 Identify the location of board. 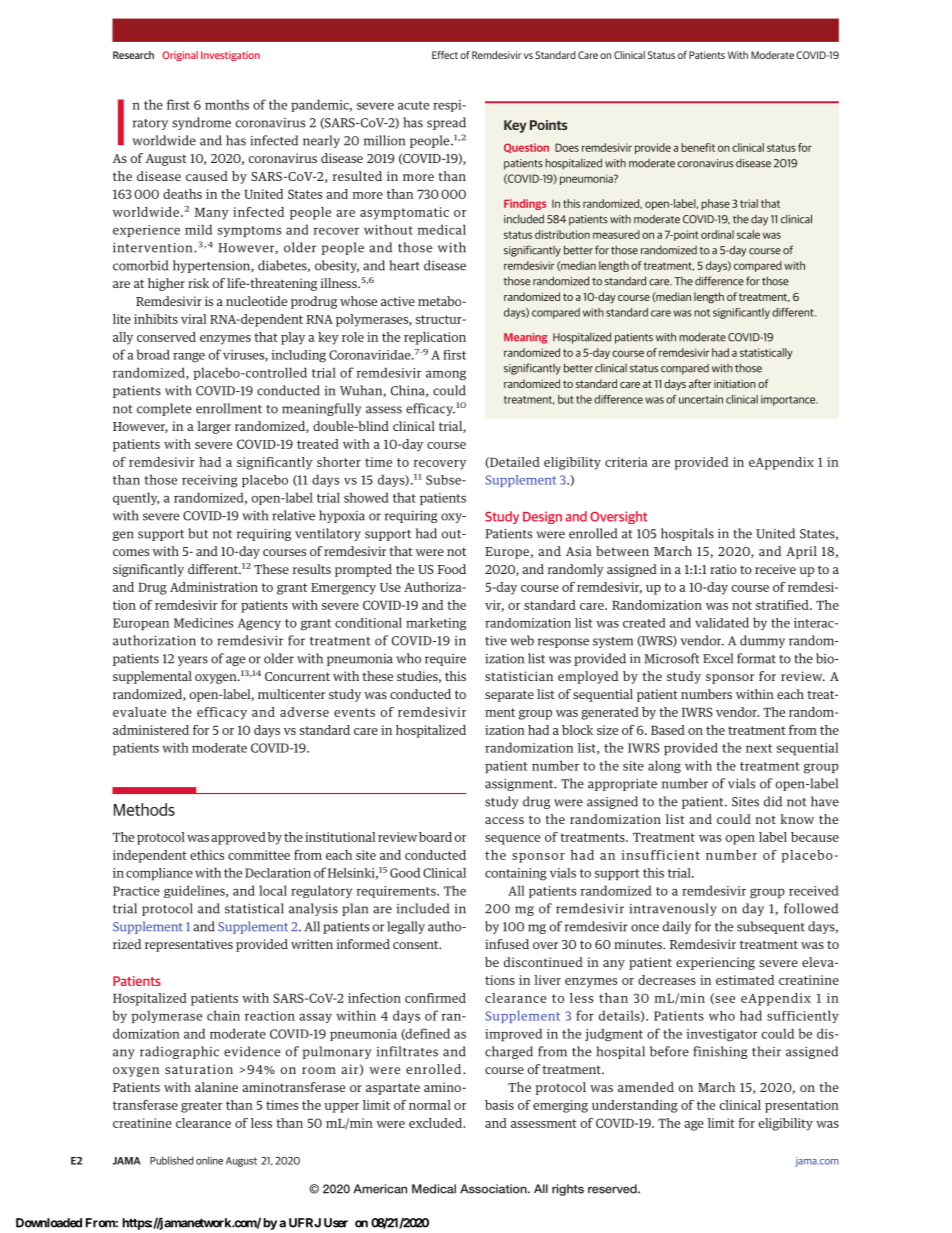
(435, 837).
